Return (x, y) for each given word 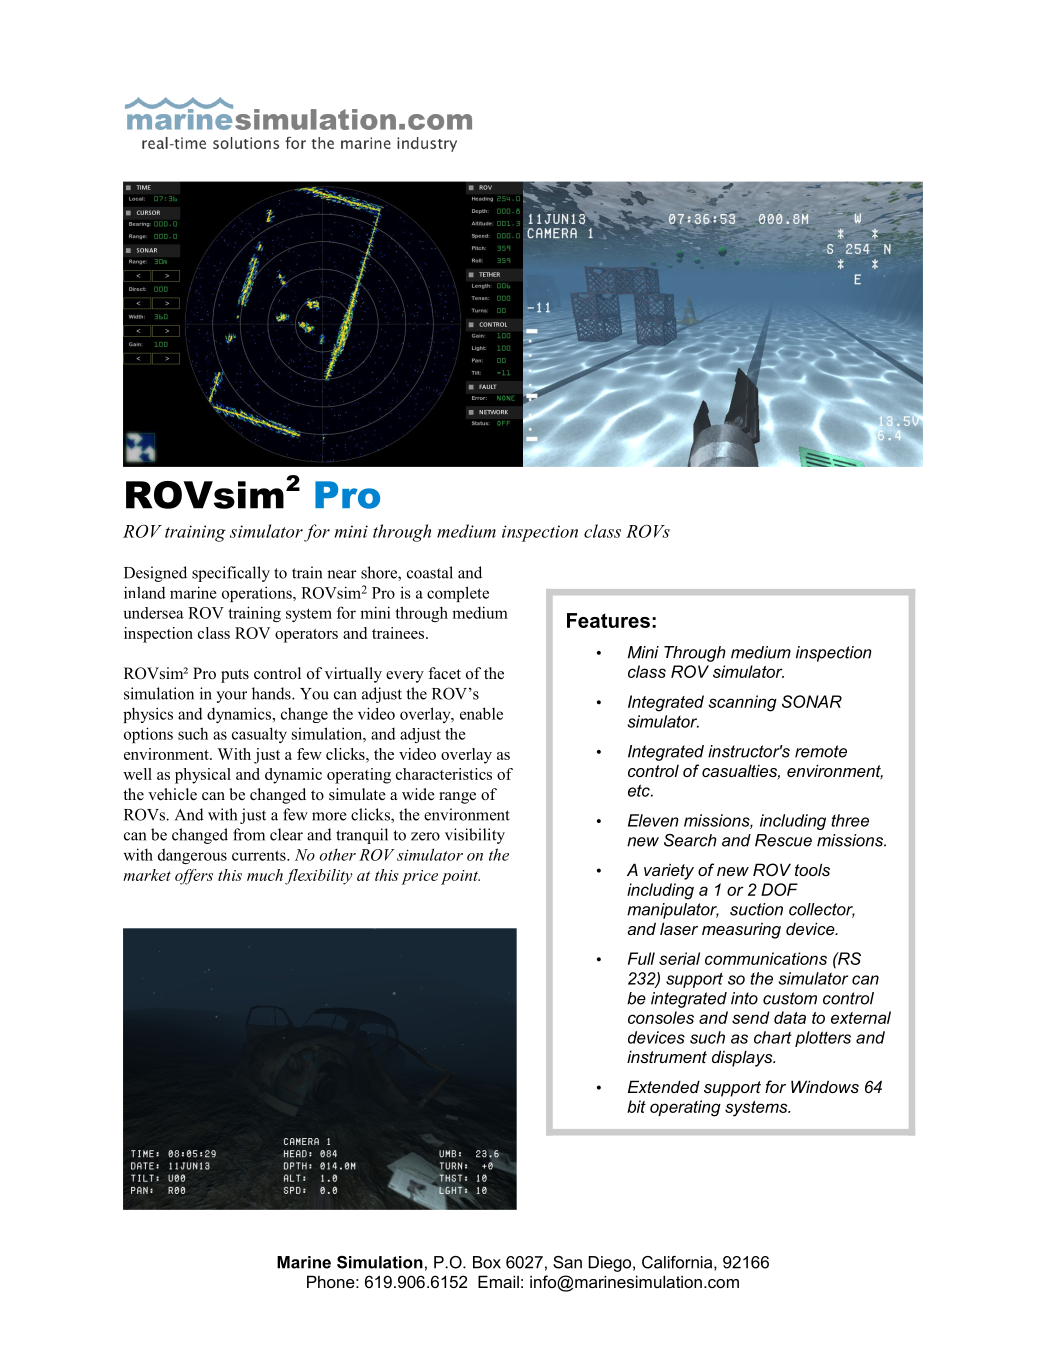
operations (258, 594)
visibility (475, 836)
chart (773, 1037)
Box (487, 1262)
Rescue (783, 840)
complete (458, 594)
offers (194, 877)
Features (608, 620)
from (249, 834)
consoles (661, 1017)
